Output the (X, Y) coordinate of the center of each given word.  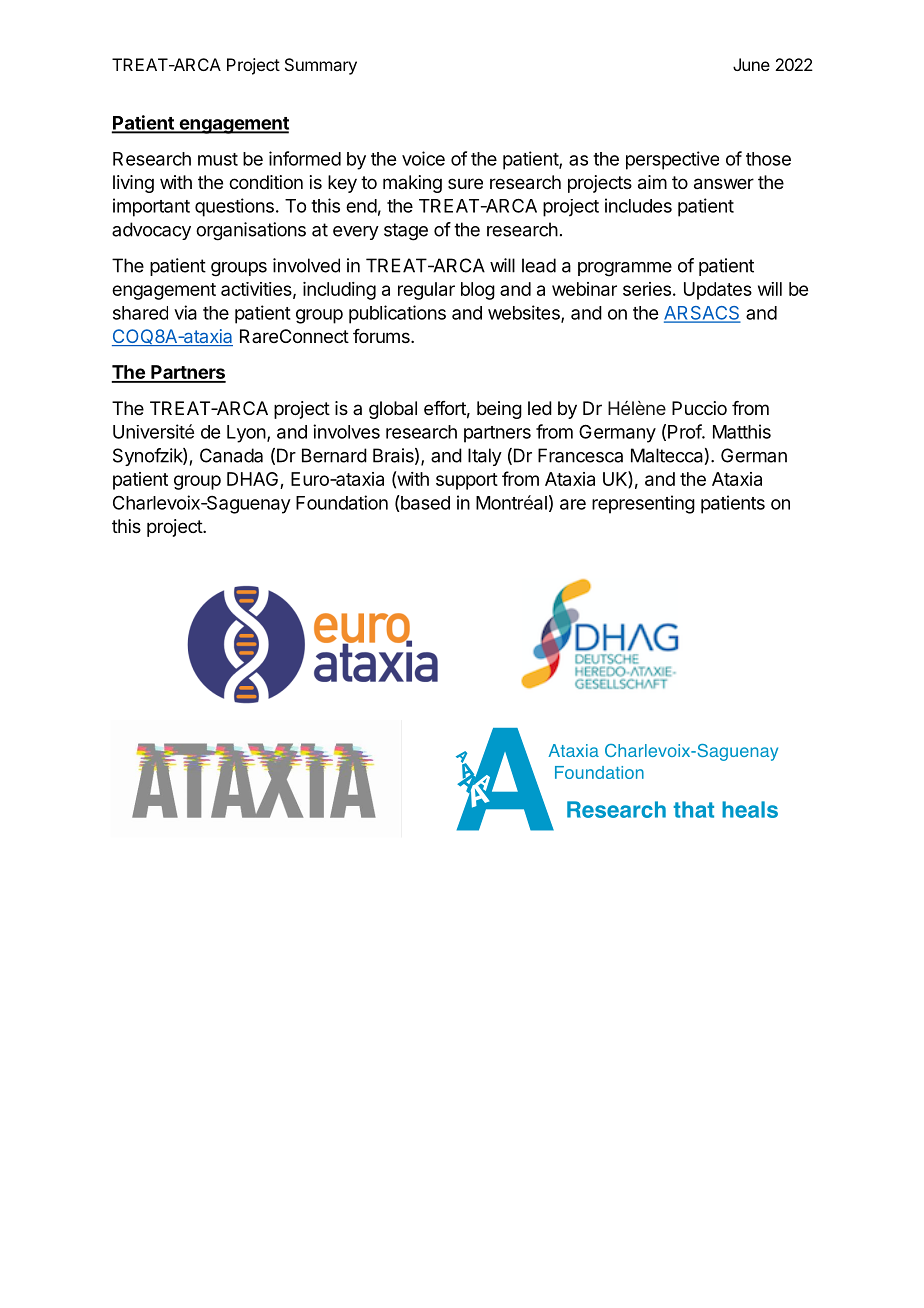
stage (406, 232)
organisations (251, 231)
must (218, 159)
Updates (718, 291)
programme (625, 269)
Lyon (246, 434)
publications (397, 314)
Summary (321, 66)
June (751, 64)
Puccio (699, 408)
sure (465, 183)
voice (423, 158)
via (185, 312)
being (499, 410)
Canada (231, 455)
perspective (672, 160)
